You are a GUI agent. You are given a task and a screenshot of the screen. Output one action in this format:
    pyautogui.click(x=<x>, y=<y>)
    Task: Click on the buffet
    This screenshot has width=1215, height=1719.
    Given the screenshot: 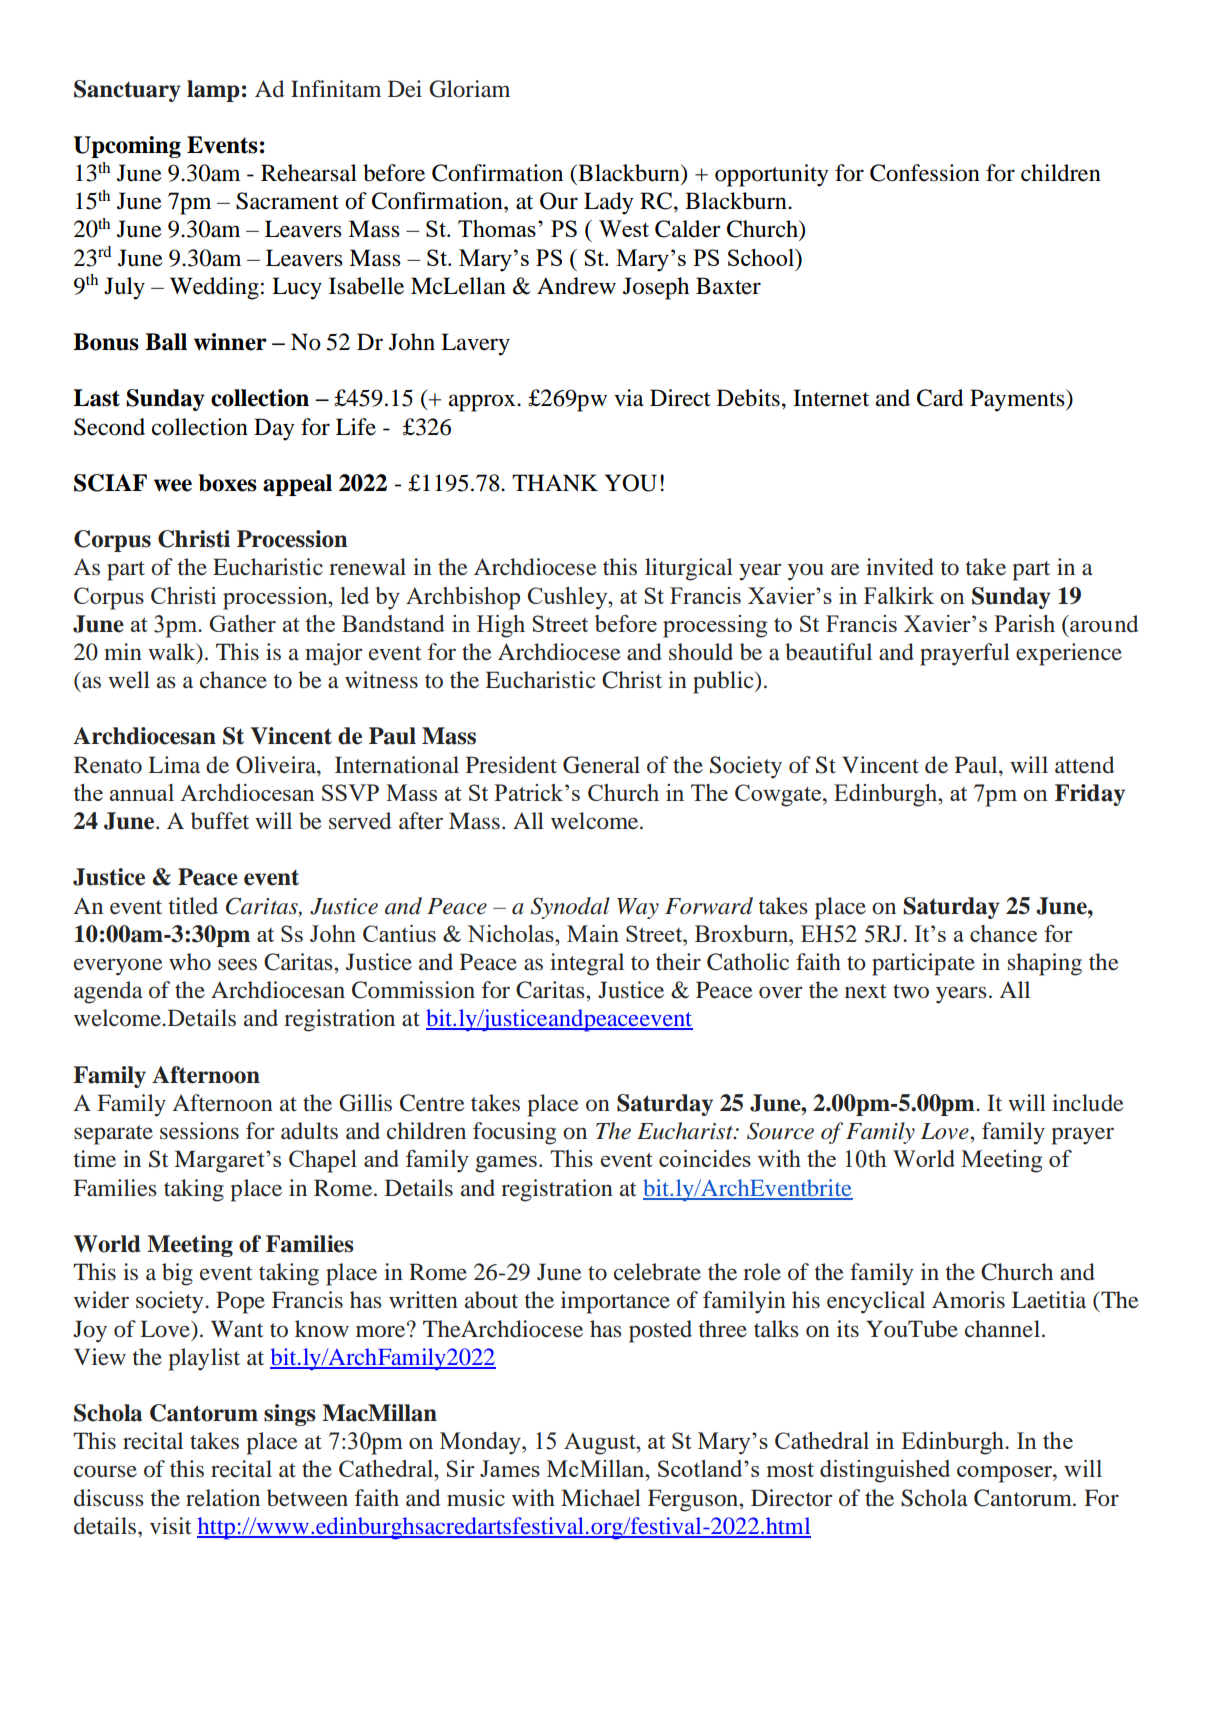 What is the action you would take?
    pyautogui.click(x=220, y=821)
